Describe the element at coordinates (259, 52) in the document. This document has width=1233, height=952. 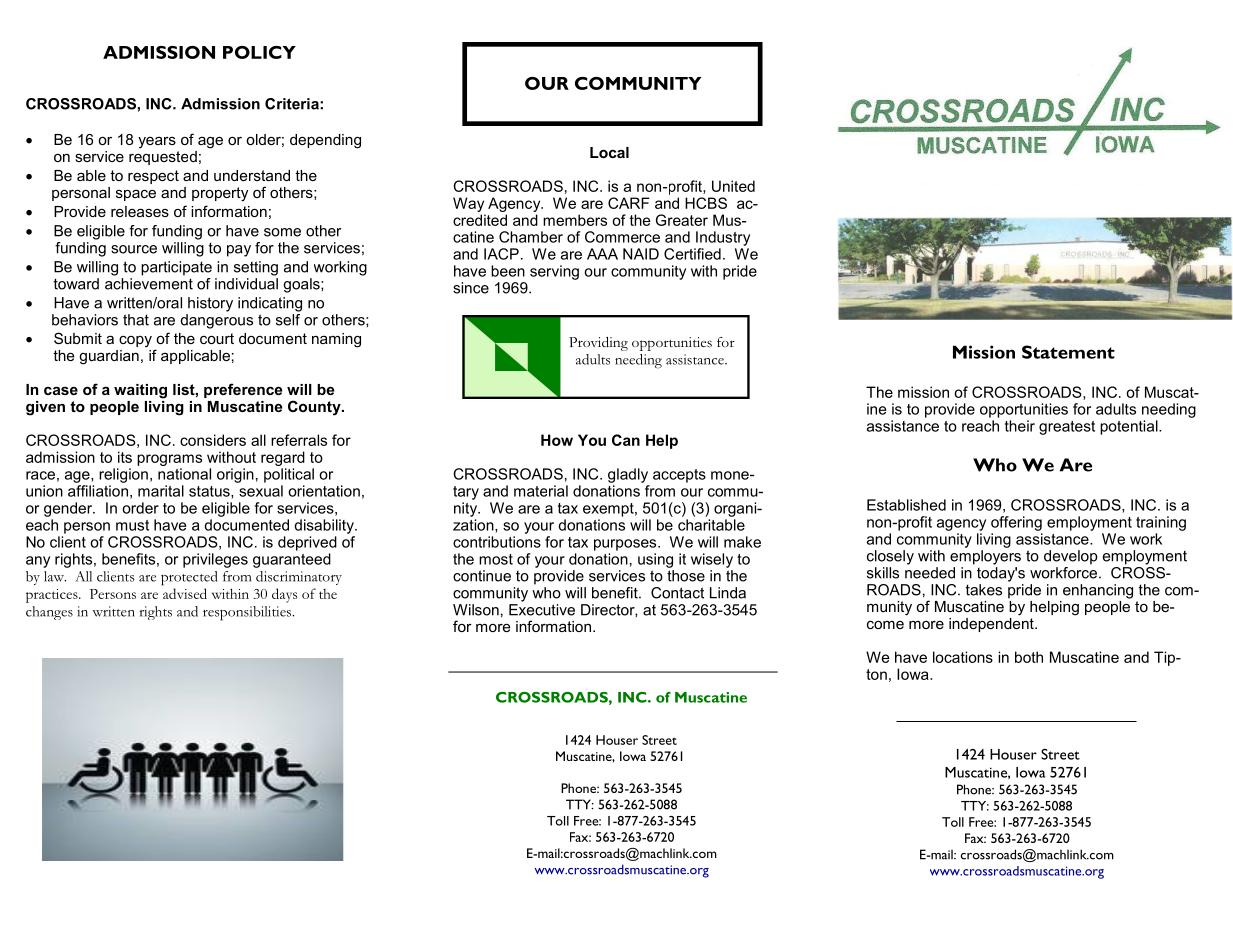
I see `POLICY` at that location.
